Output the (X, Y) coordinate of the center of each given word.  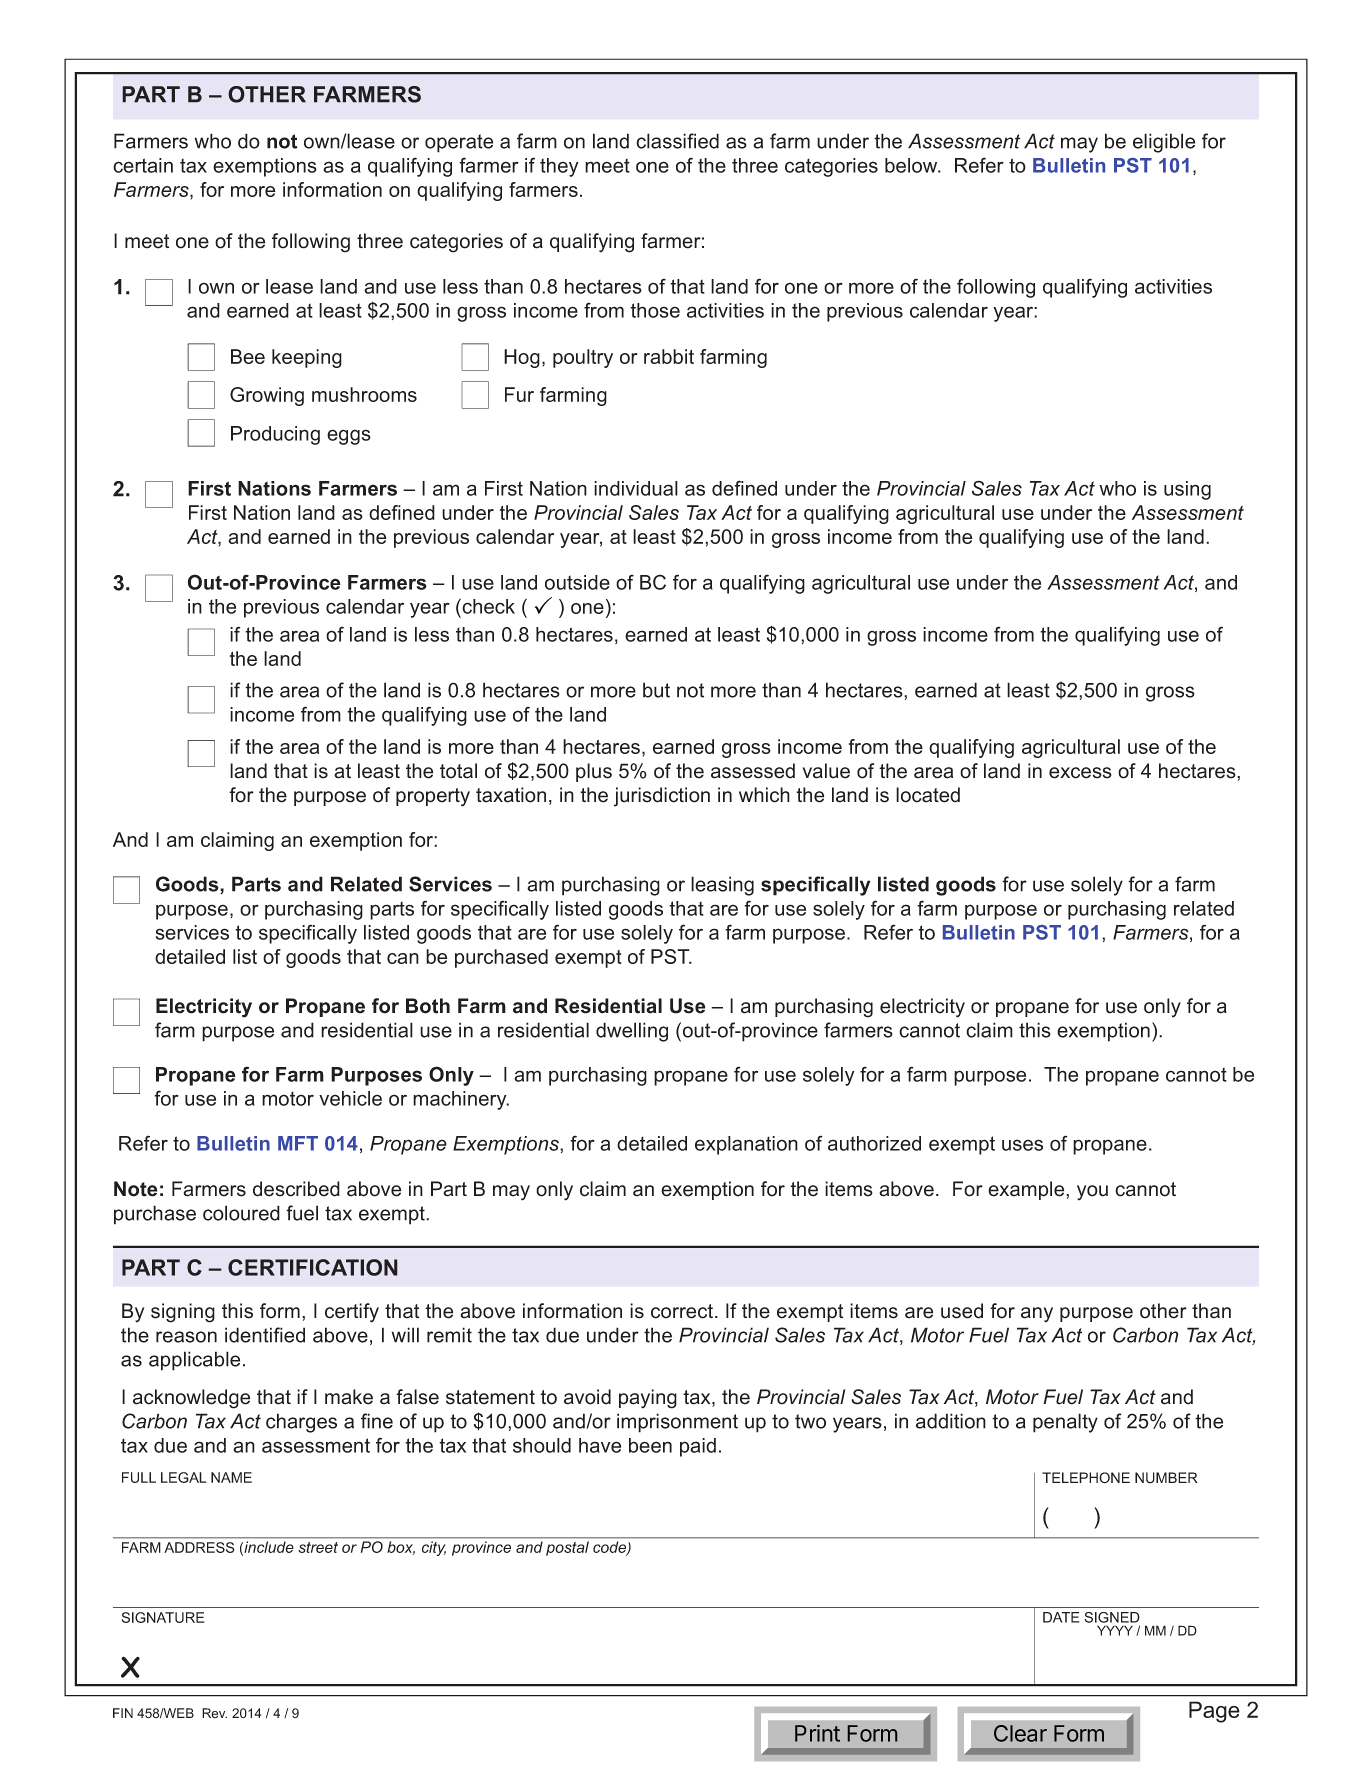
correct (683, 1311)
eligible (1164, 143)
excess (1080, 773)
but (656, 690)
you (1092, 1193)
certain (143, 165)
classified (677, 141)
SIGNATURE (163, 1617)
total (458, 771)
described (296, 1189)
